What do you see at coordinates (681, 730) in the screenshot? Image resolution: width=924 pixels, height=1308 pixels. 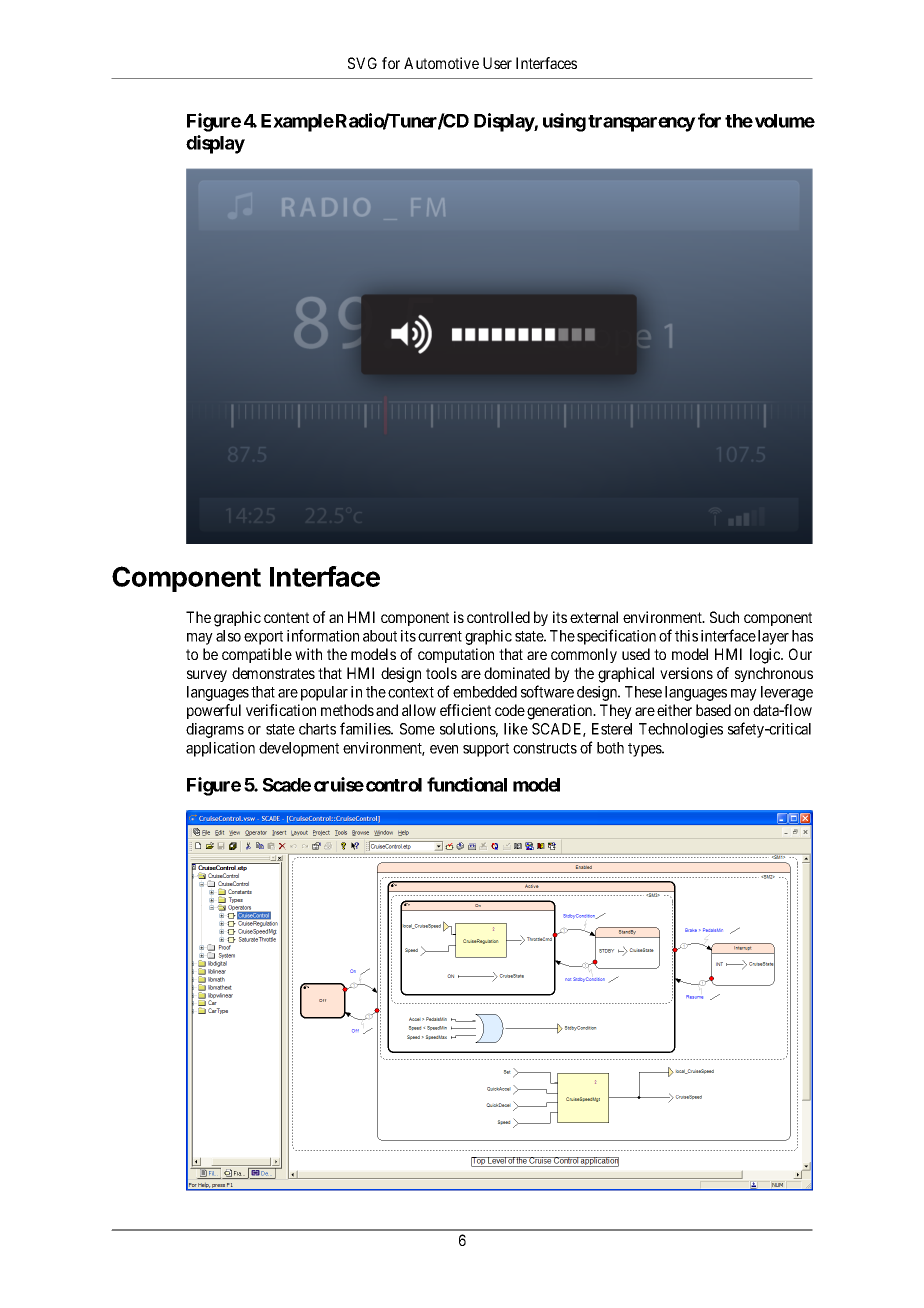 I see `Technologies` at bounding box center [681, 730].
